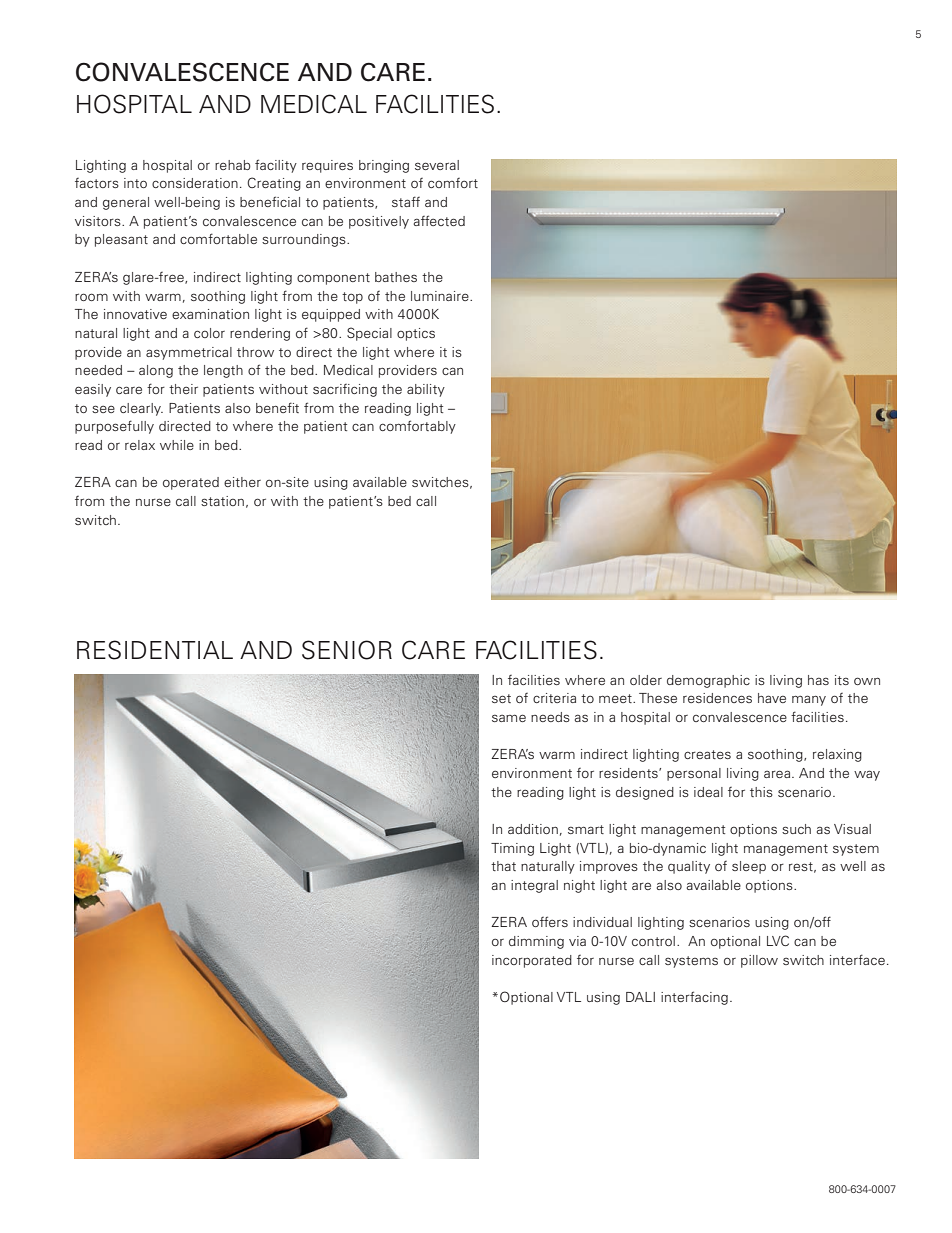 Image resolution: width=952 pixels, height=1233 pixels. Describe the element at coordinates (195, 183) in the document. I see `consideration` at that location.
